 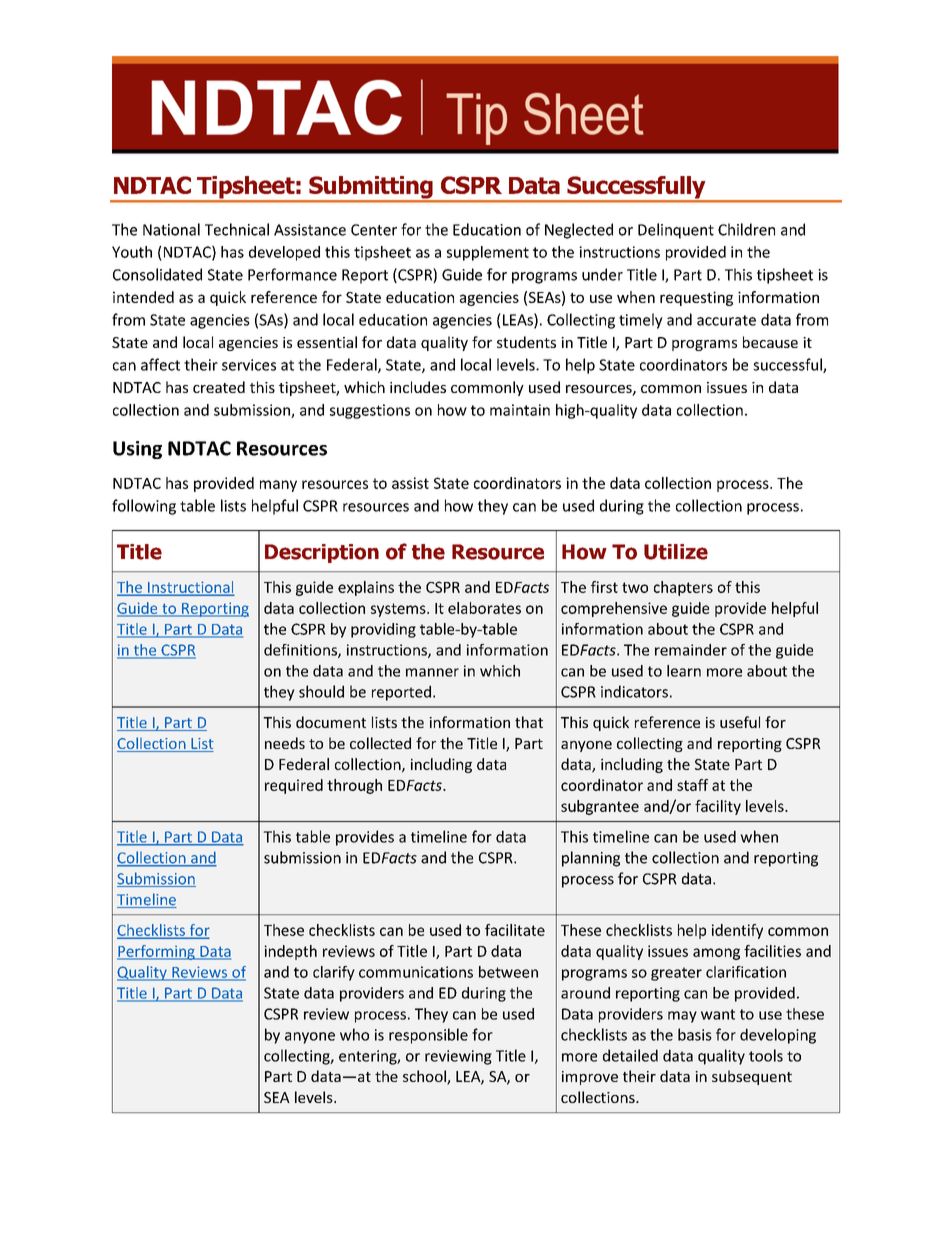 What do you see at coordinates (157, 952) in the page?
I see `Performing` at bounding box center [157, 952].
